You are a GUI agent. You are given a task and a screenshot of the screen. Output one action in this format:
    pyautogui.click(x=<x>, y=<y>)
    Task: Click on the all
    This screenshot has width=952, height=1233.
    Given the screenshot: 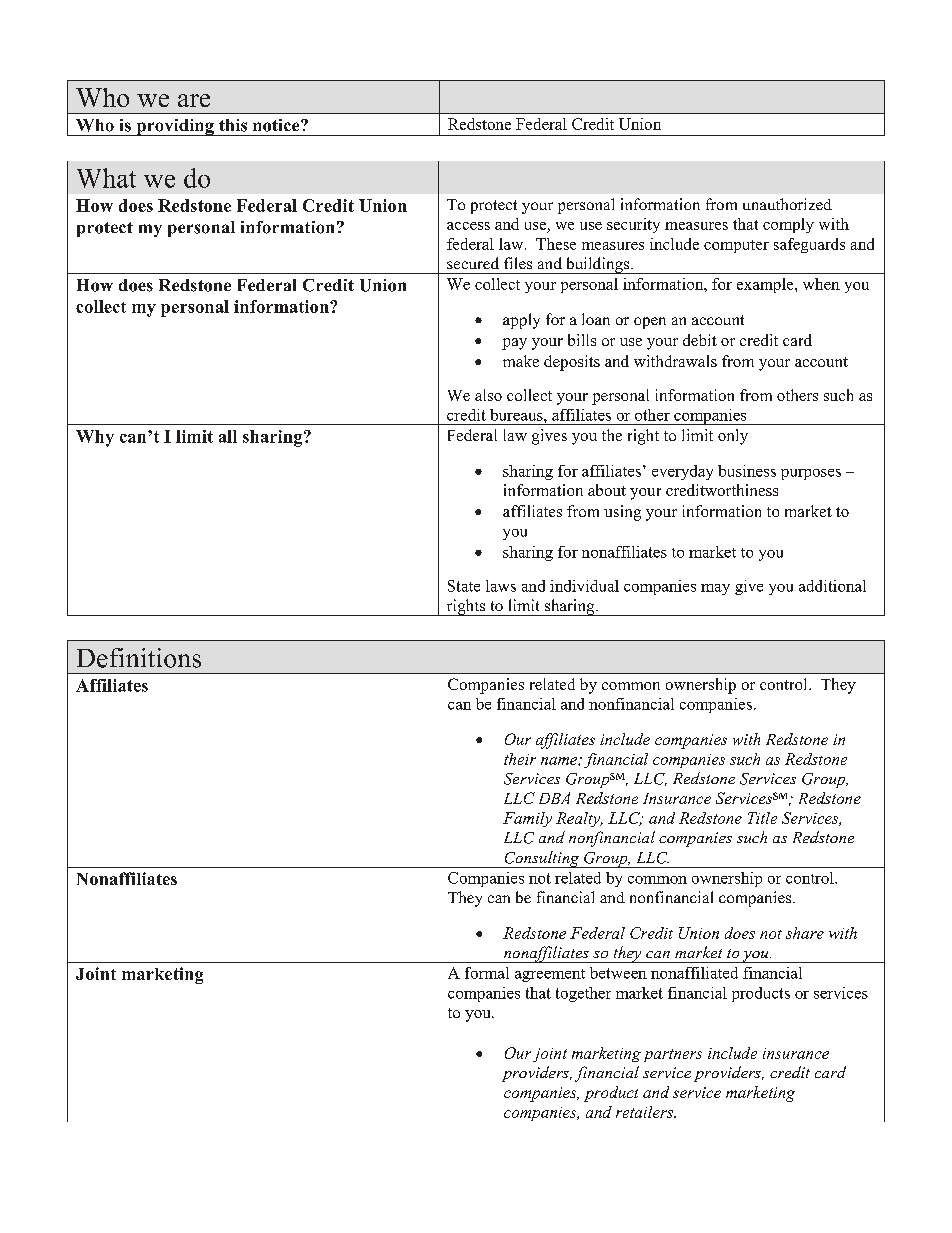 What is the action you would take?
    pyautogui.click(x=228, y=436)
